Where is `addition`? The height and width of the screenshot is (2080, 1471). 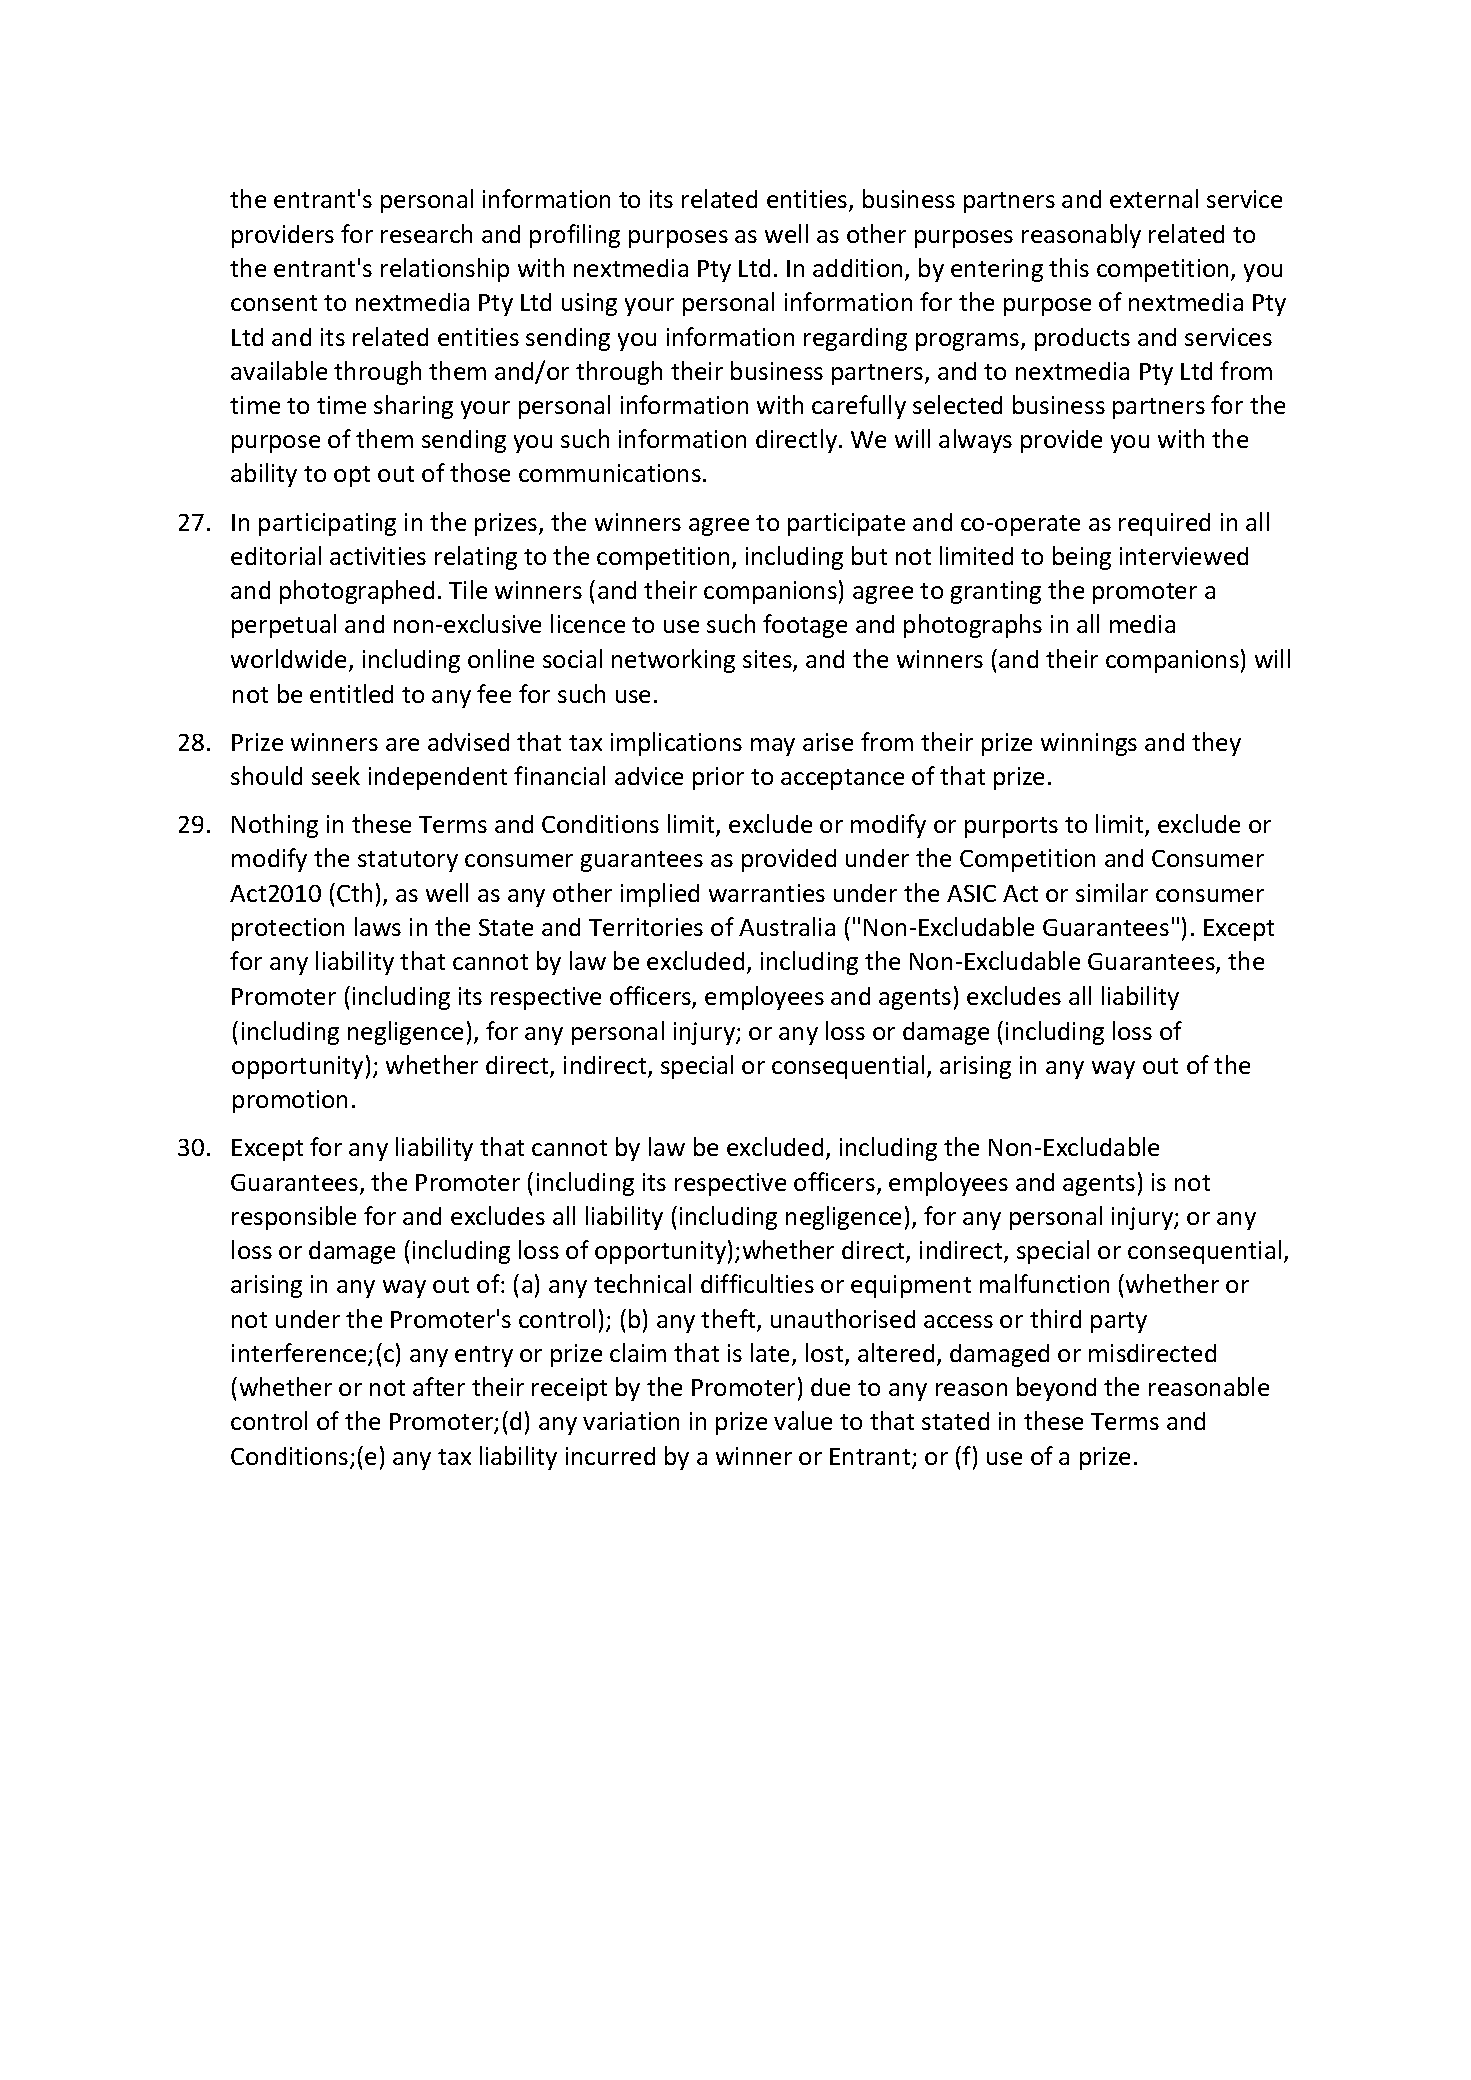
addition is located at coordinates (857, 268).
